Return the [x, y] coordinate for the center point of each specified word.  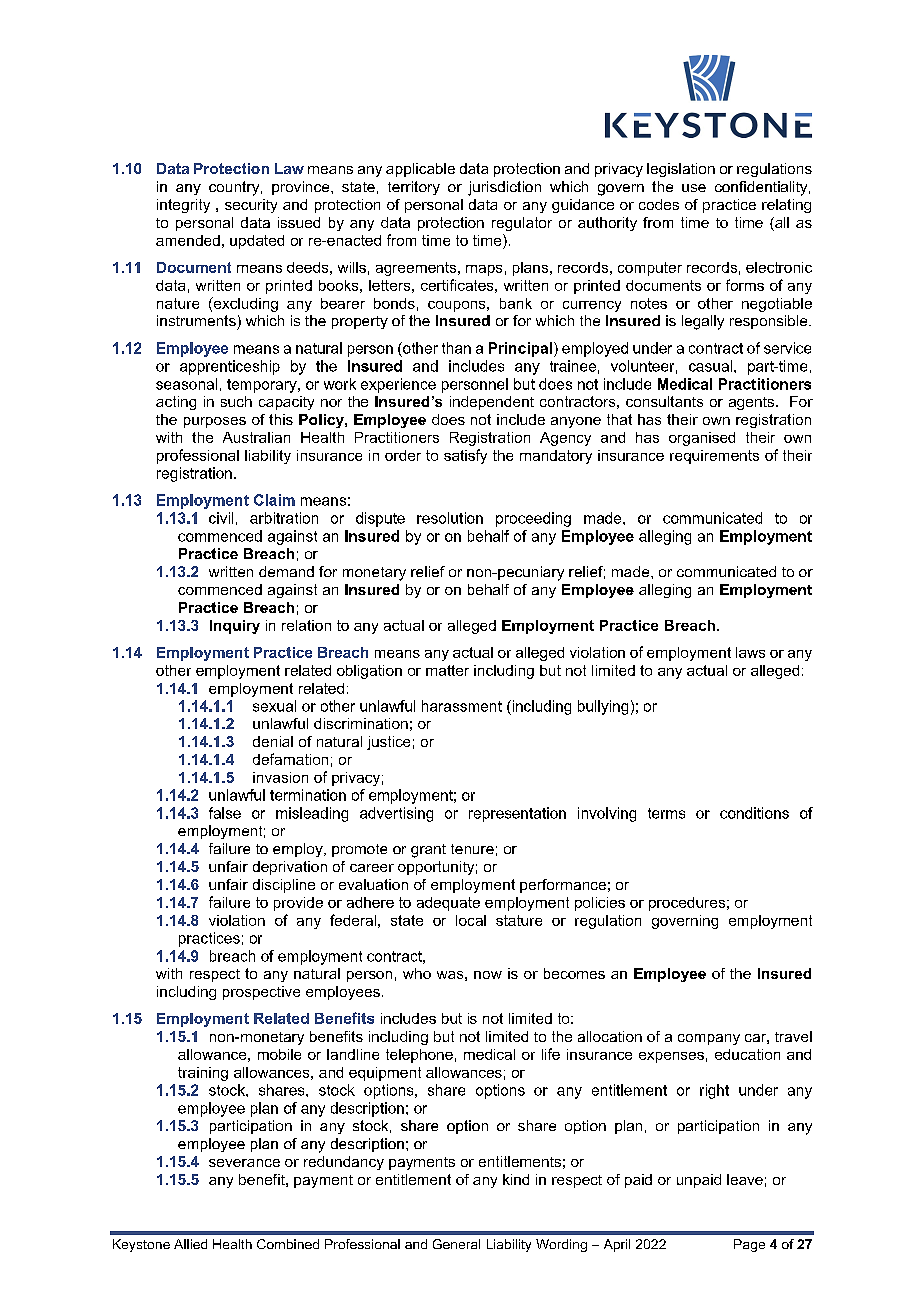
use [694, 188]
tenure [472, 849]
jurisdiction [504, 188]
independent [492, 403]
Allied [190, 1244]
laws [750, 652]
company [709, 1039]
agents [753, 403]
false [225, 813]
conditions [754, 813]
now [488, 975]
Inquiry [235, 627]
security [251, 206]
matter [447, 670]
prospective [261, 993]
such [236, 401]
